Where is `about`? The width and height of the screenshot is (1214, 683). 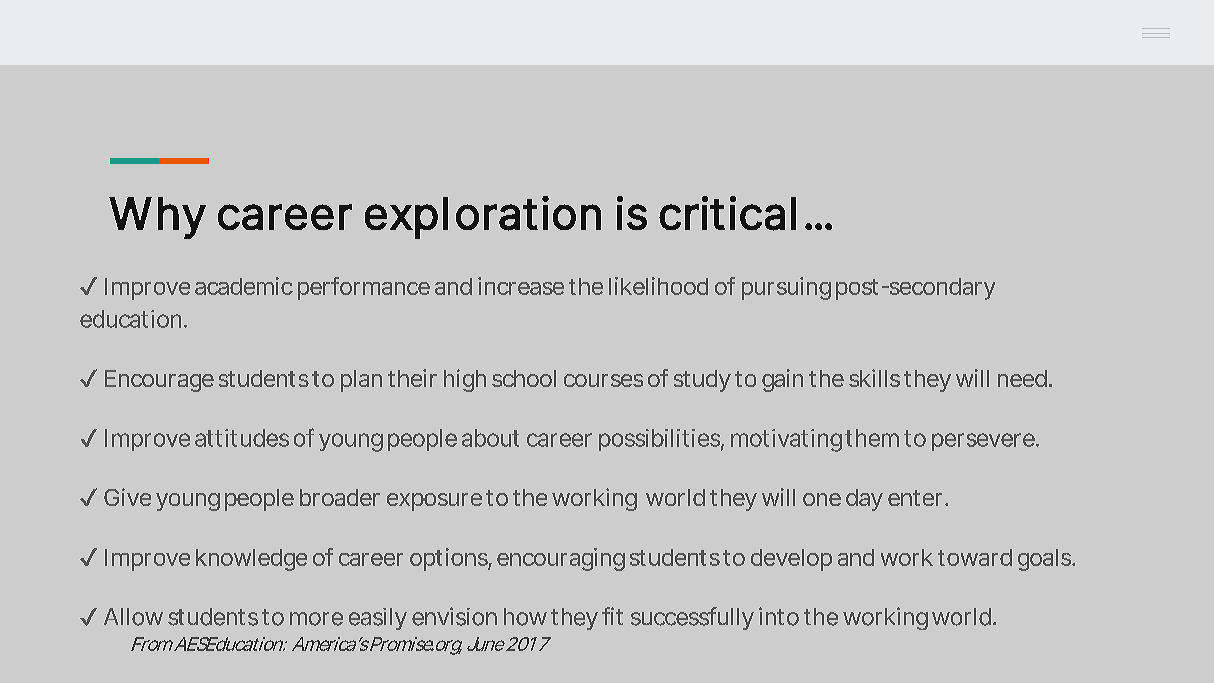
about is located at coordinates (490, 438).
